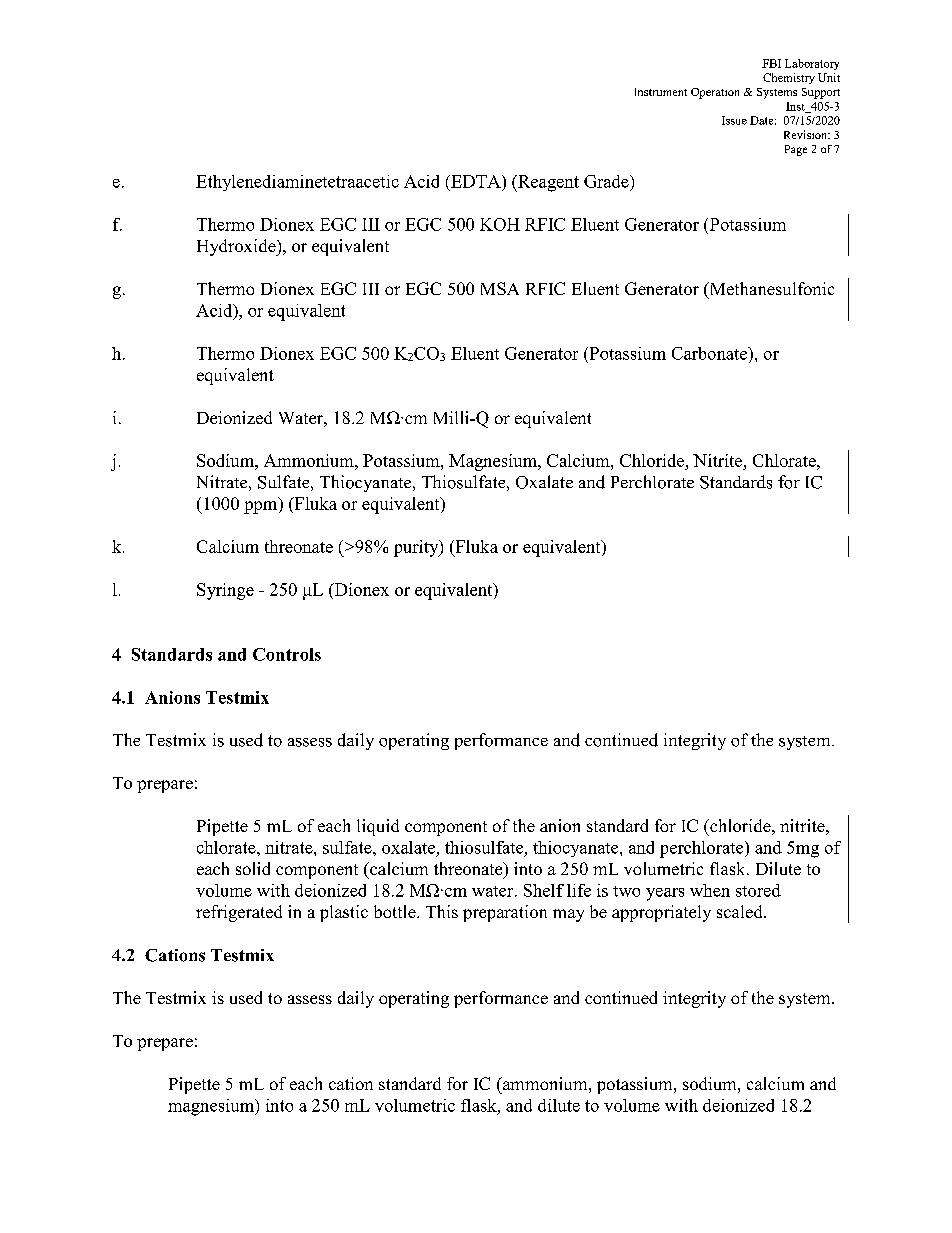  I want to click on solid, so click(253, 868).
